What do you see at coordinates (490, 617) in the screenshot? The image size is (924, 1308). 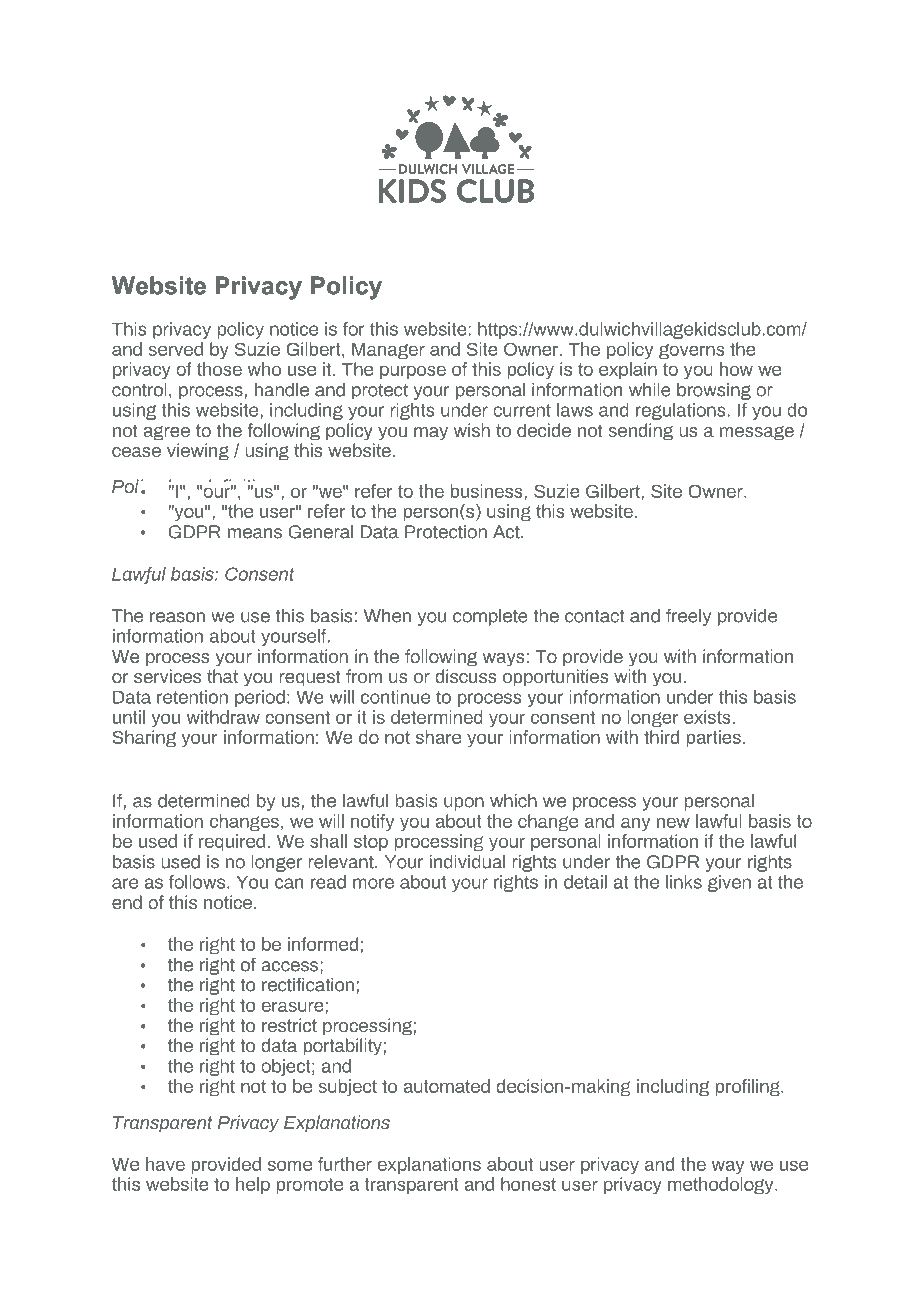 I see `complete` at bounding box center [490, 617].
